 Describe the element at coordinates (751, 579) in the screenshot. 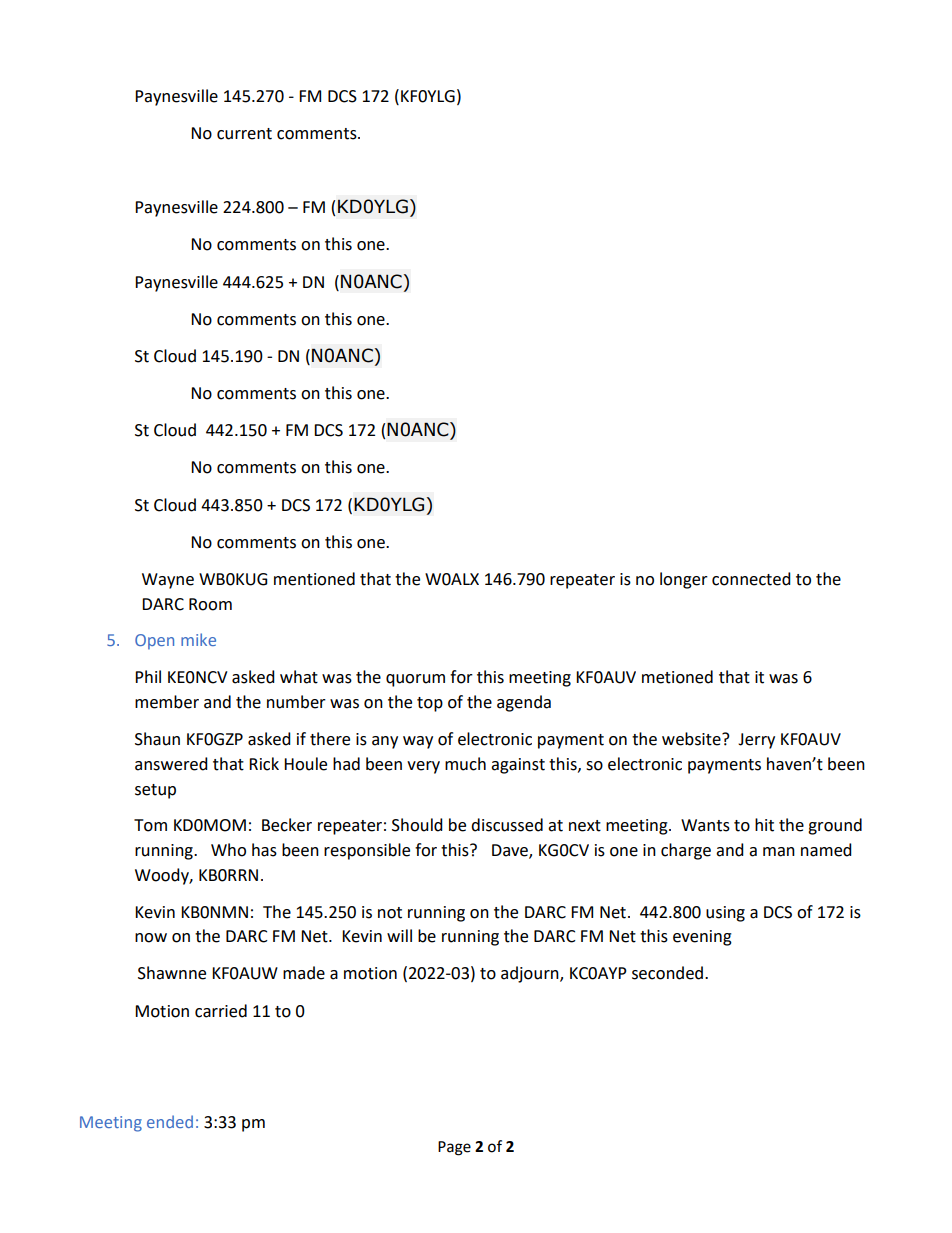

I see `connected` at that location.
